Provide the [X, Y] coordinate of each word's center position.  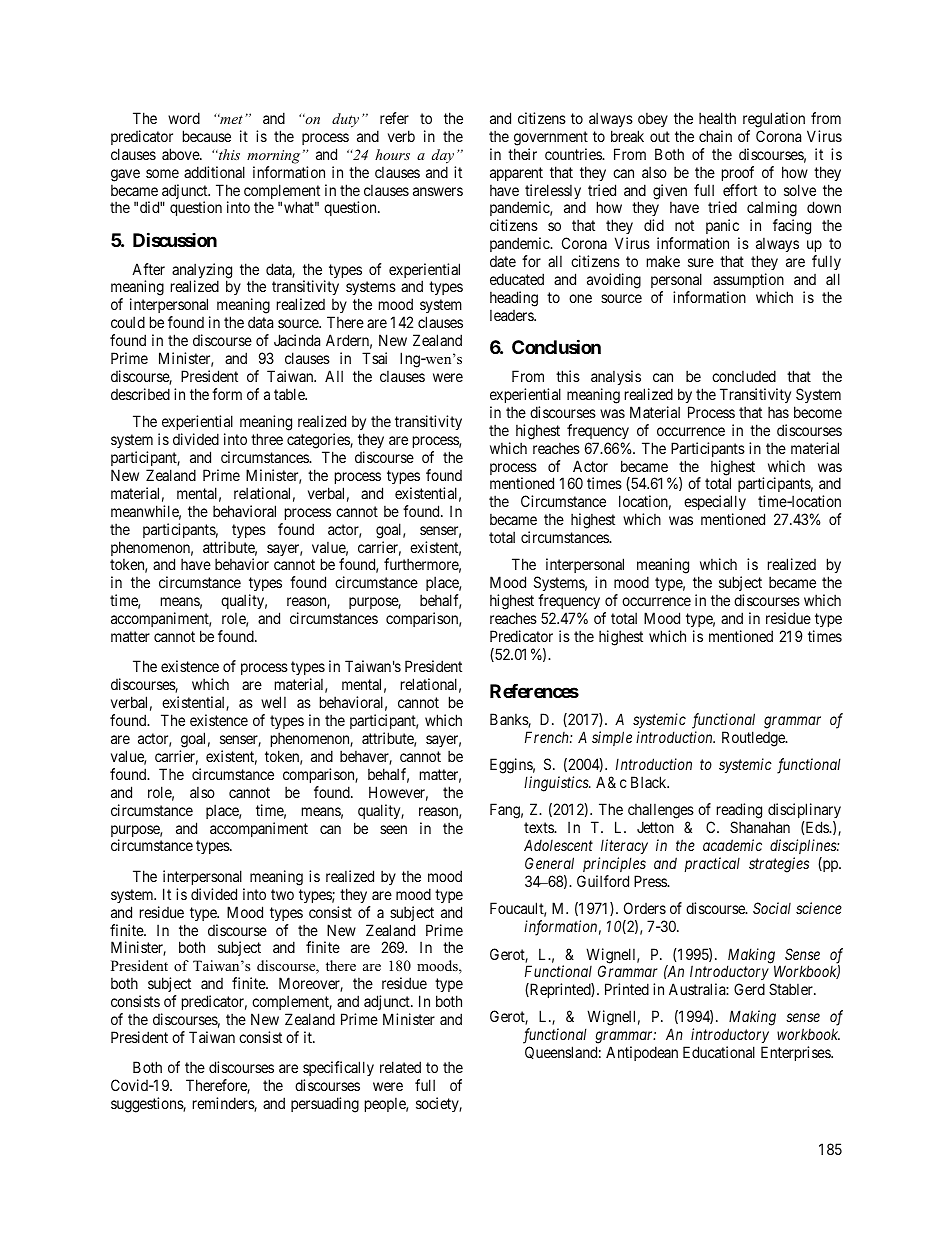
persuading [325, 1105]
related [400, 1067]
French [548, 737]
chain [715, 136]
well [273, 702]
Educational [719, 1052]
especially [715, 504]
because [207, 136]
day [443, 156]
